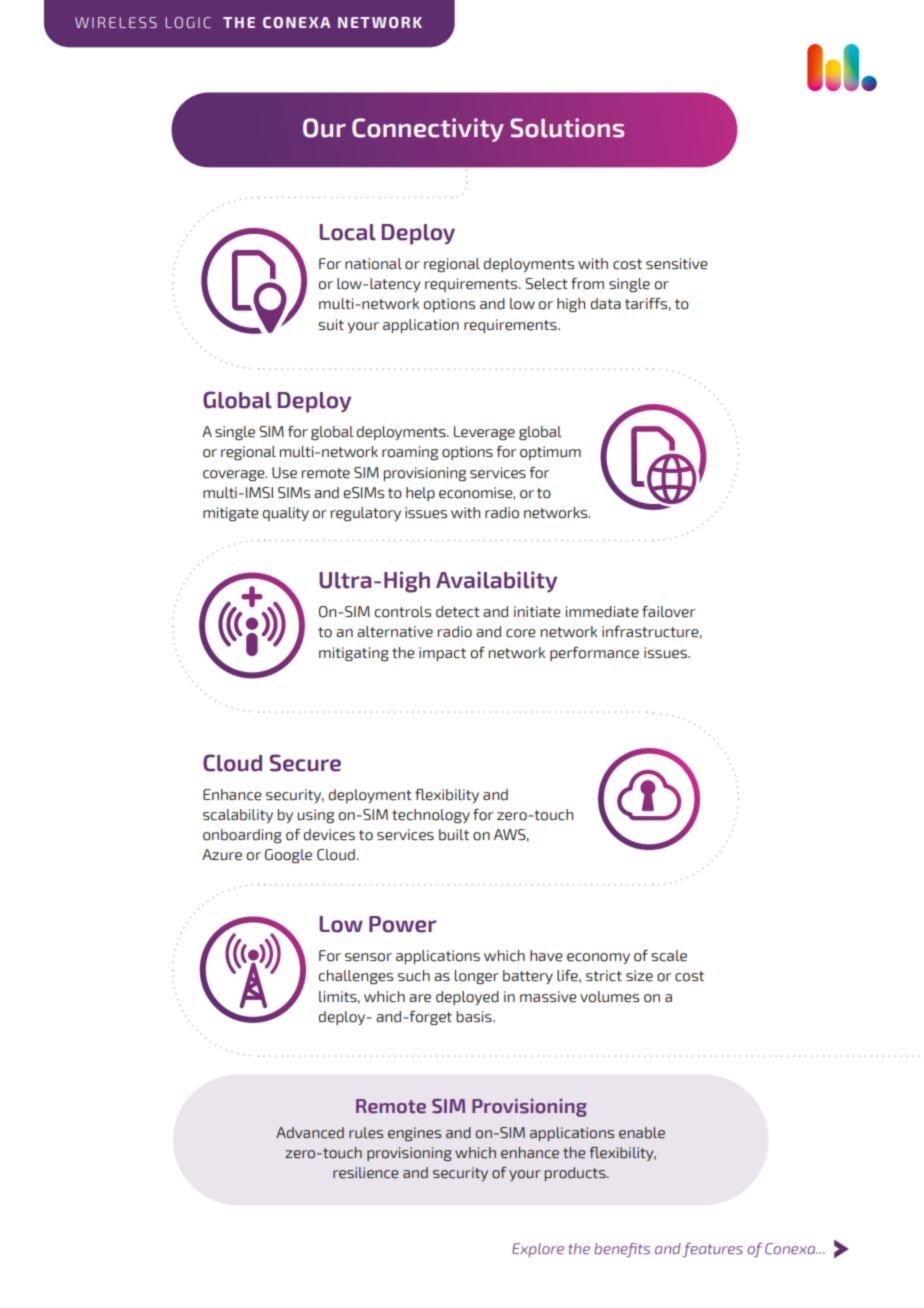 This image has height=1308, width=924. Describe the element at coordinates (347, 232) in the image. I see `Local` at that location.
